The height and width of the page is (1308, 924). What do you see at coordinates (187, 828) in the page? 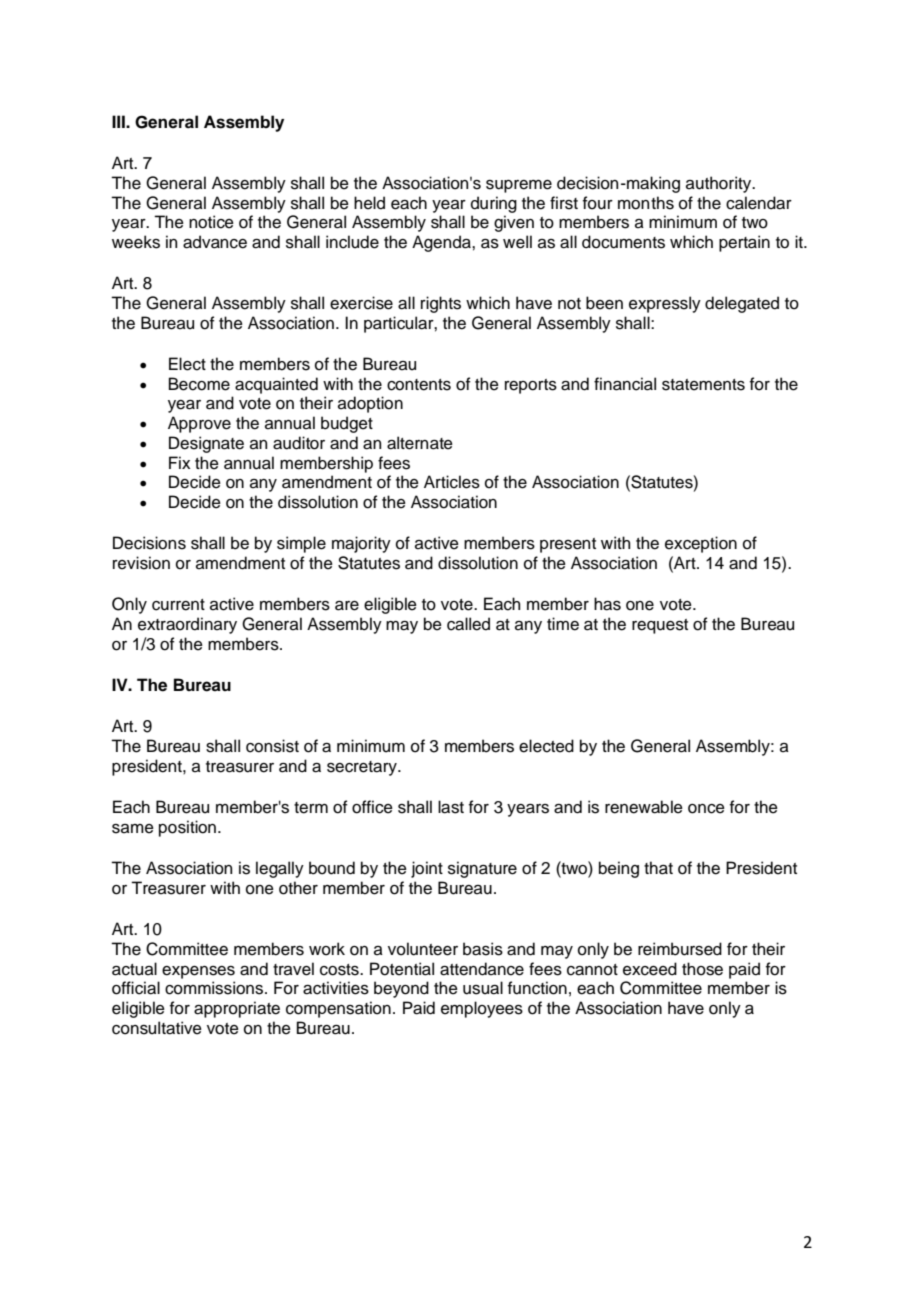
I see `position` at bounding box center [187, 828].
